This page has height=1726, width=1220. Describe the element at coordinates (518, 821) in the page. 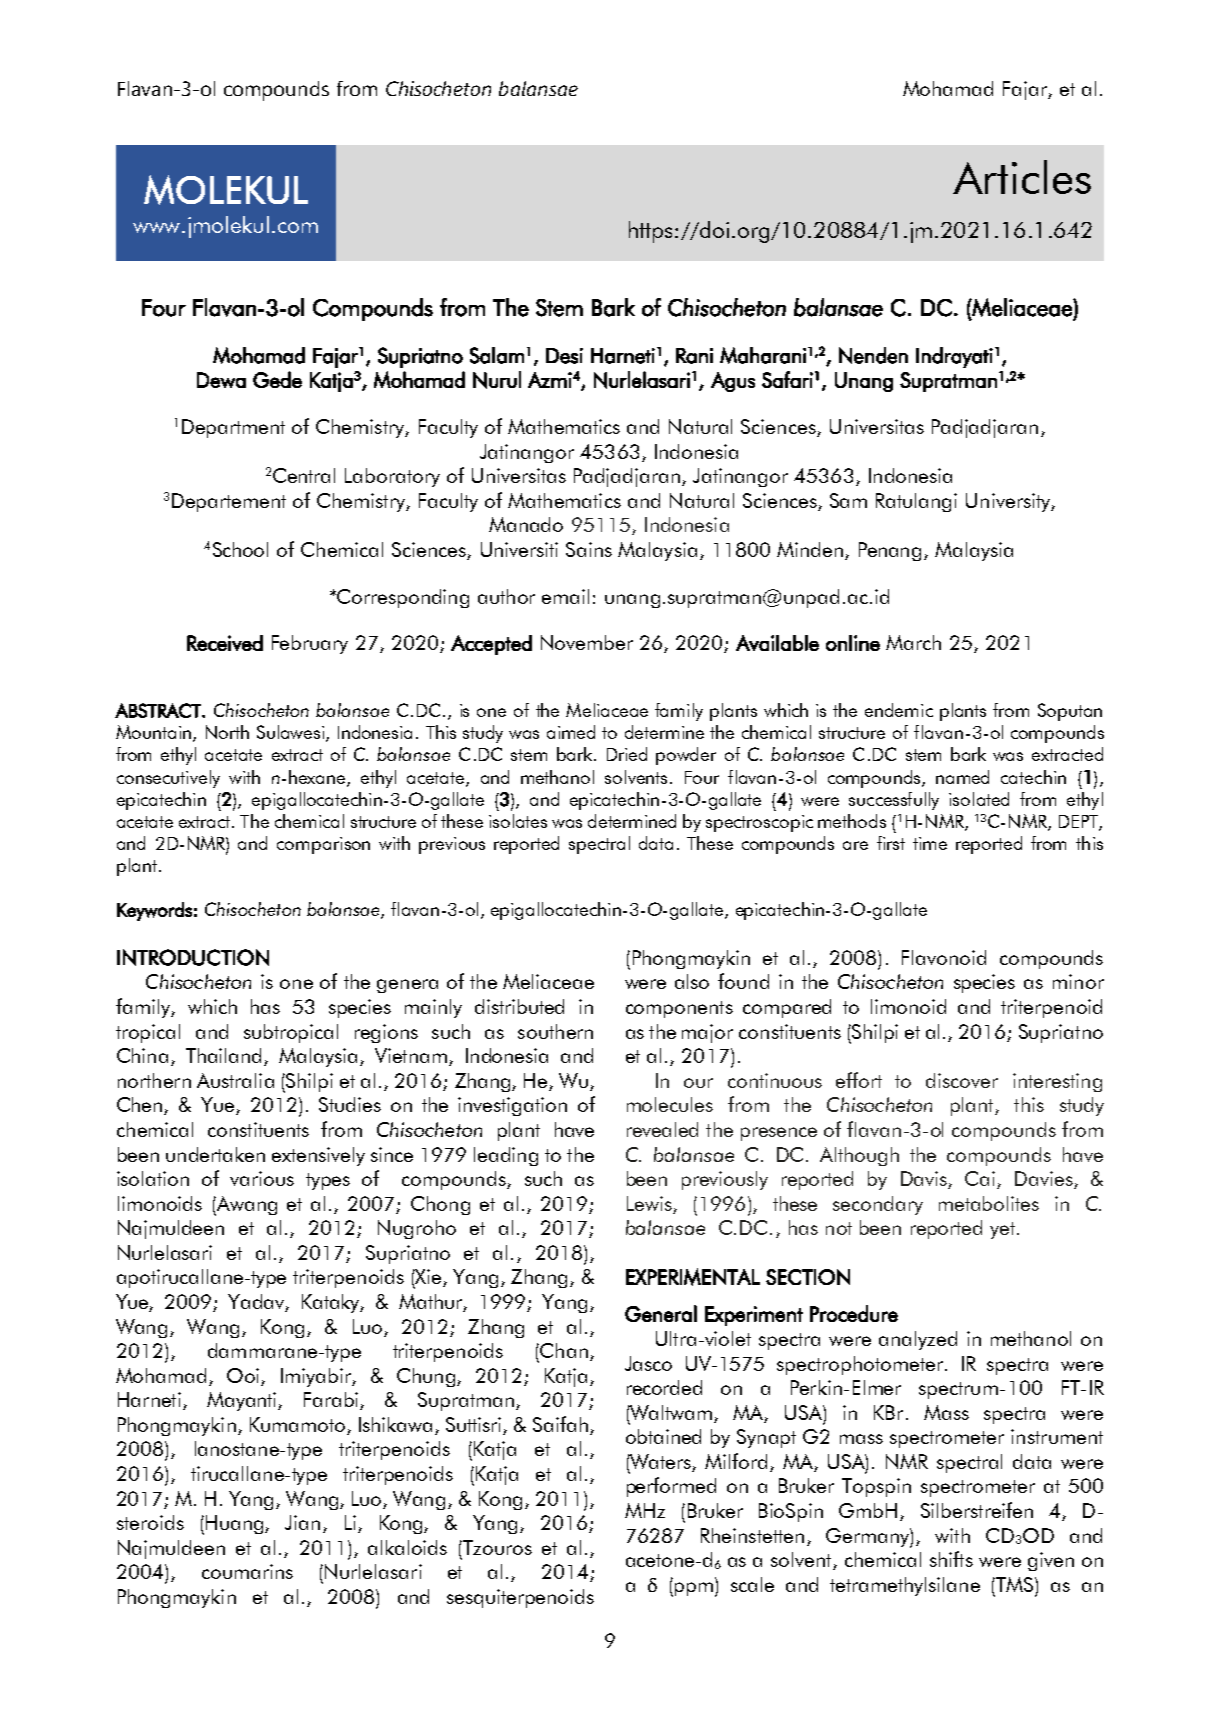

I see `isolates` at that location.
